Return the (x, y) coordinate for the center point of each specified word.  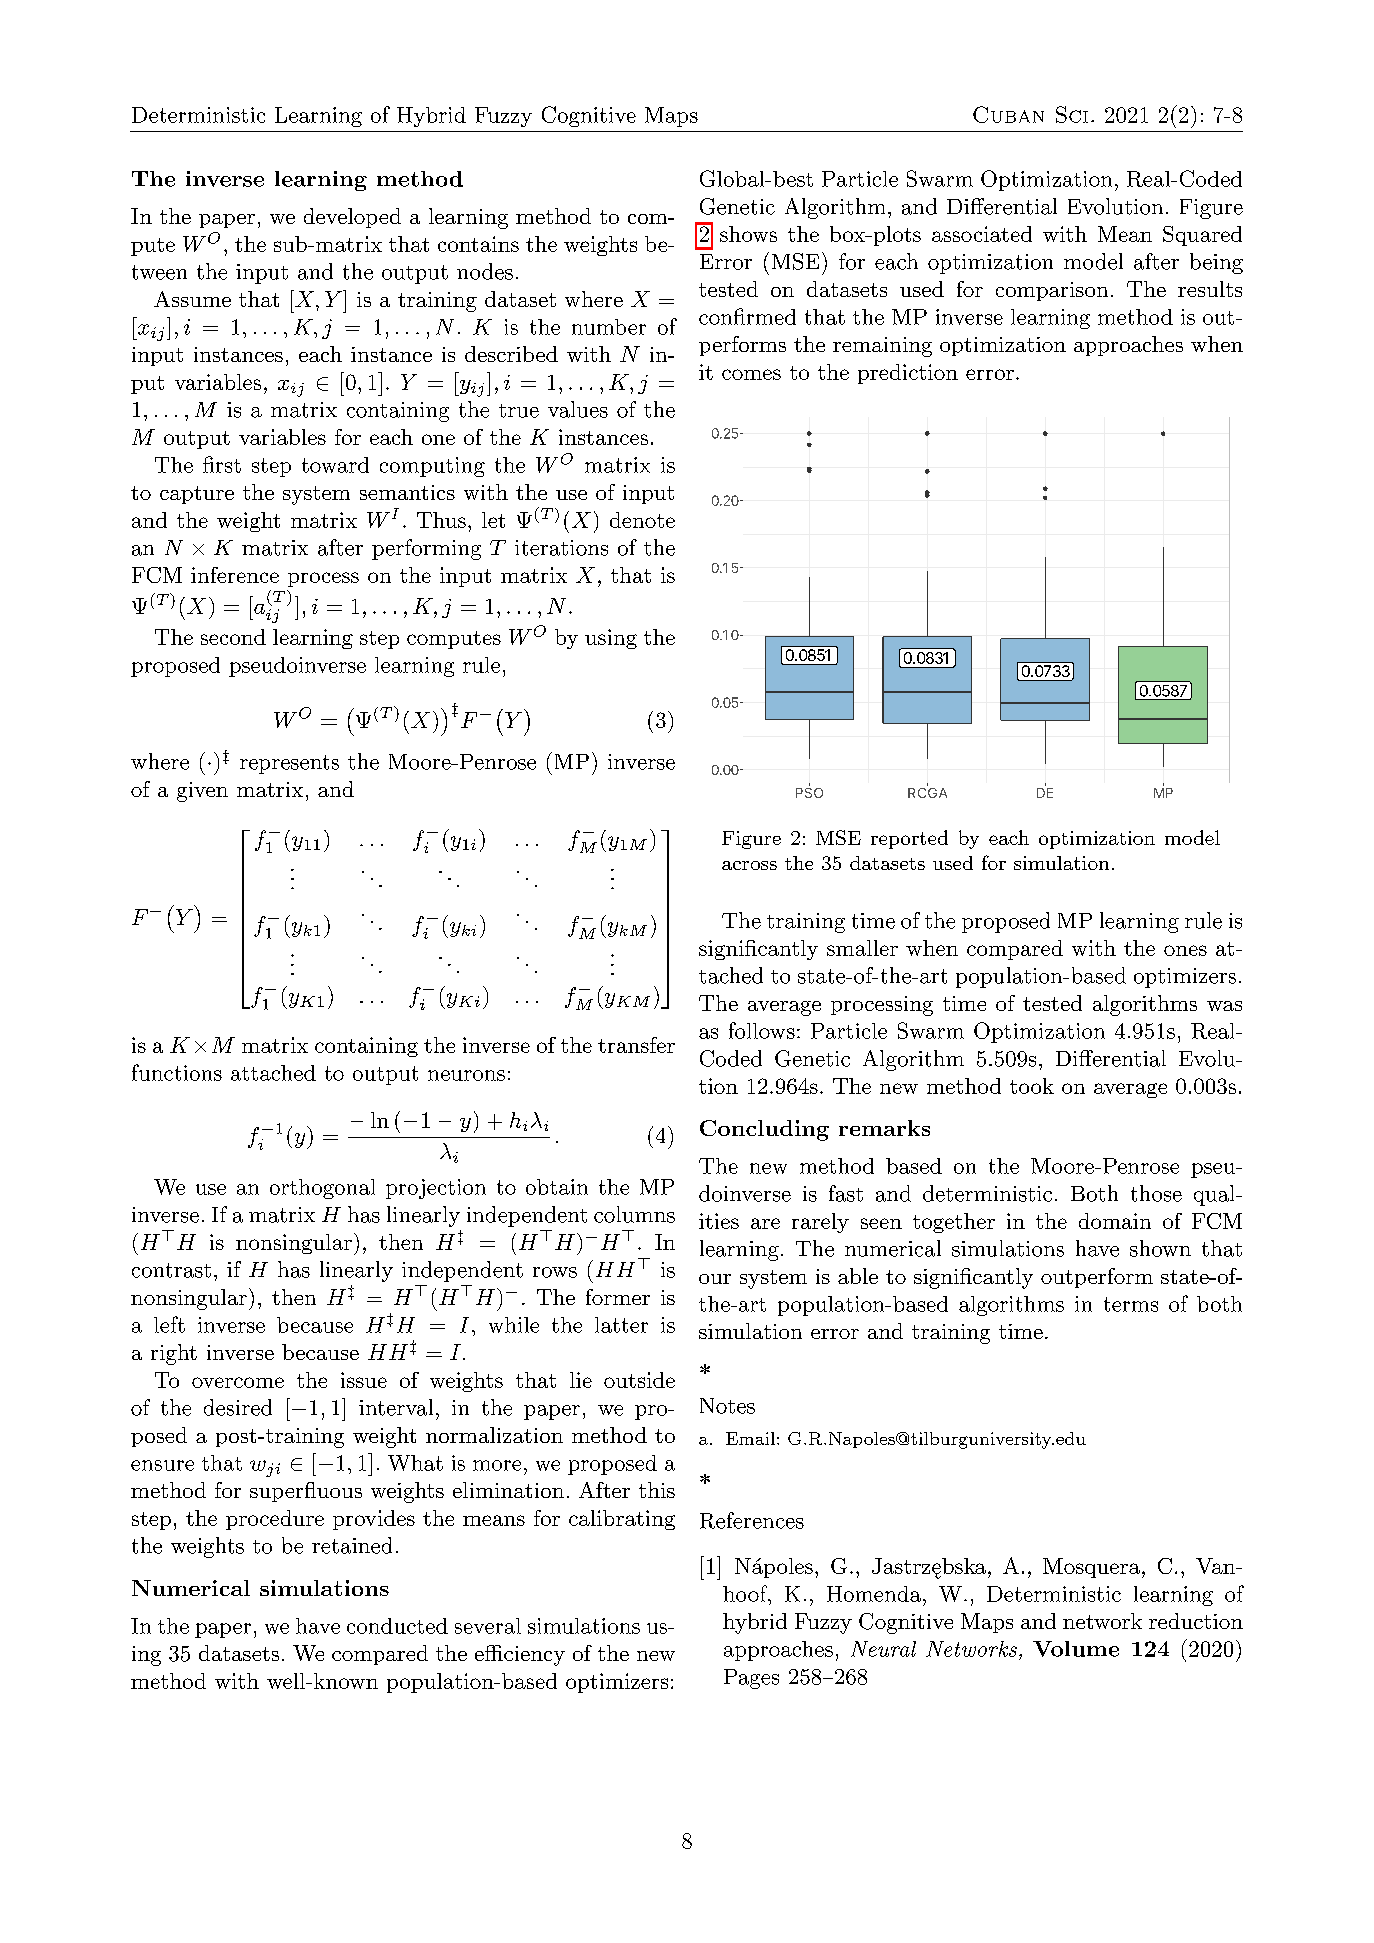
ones (1185, 950)
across (749, 865)
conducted (397, 1626)
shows (748, 234)
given (202, 792)
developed (352, 218)
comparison (1052, 291)
